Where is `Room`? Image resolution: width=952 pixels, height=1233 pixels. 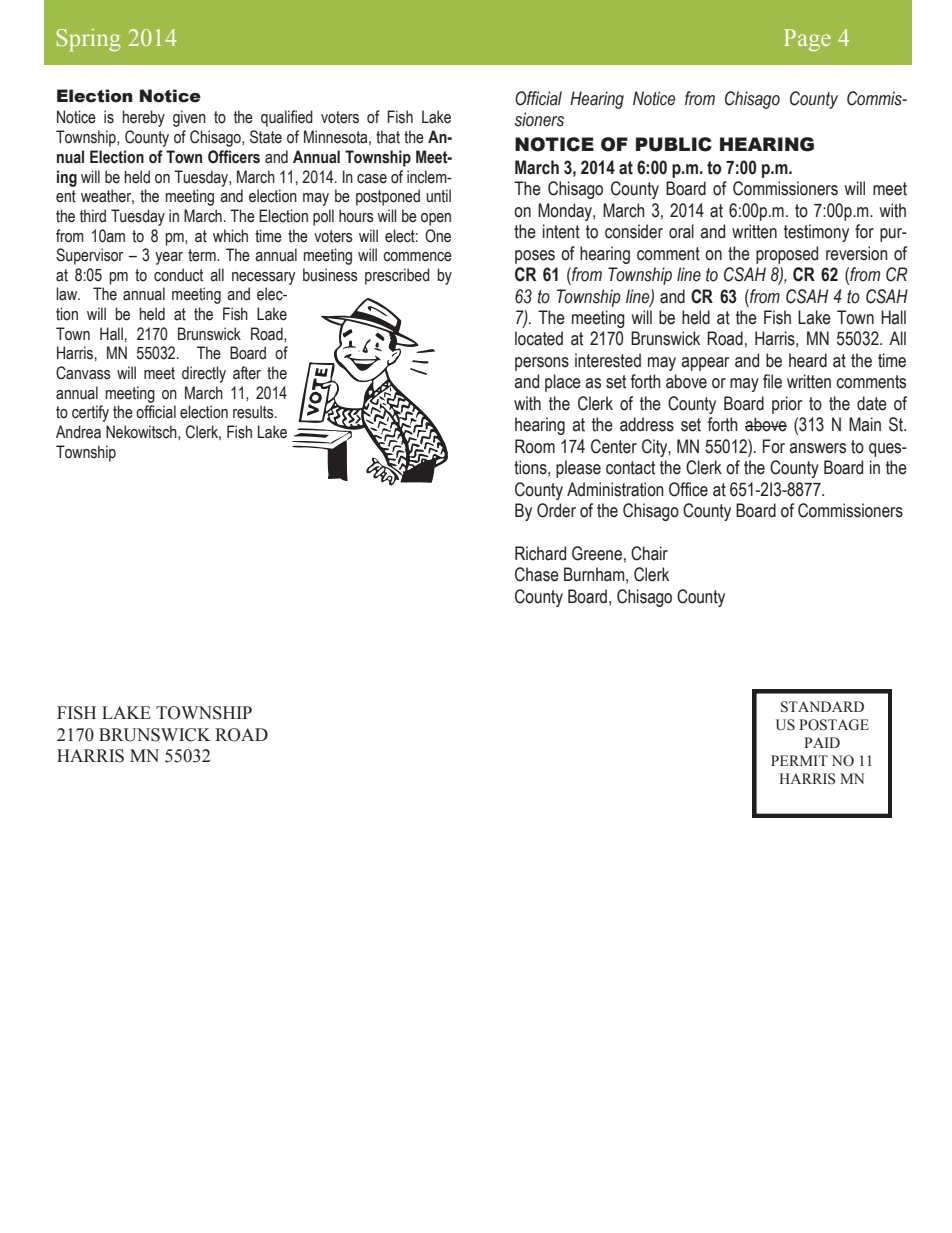
Room is located at coordinates (535, 446).
